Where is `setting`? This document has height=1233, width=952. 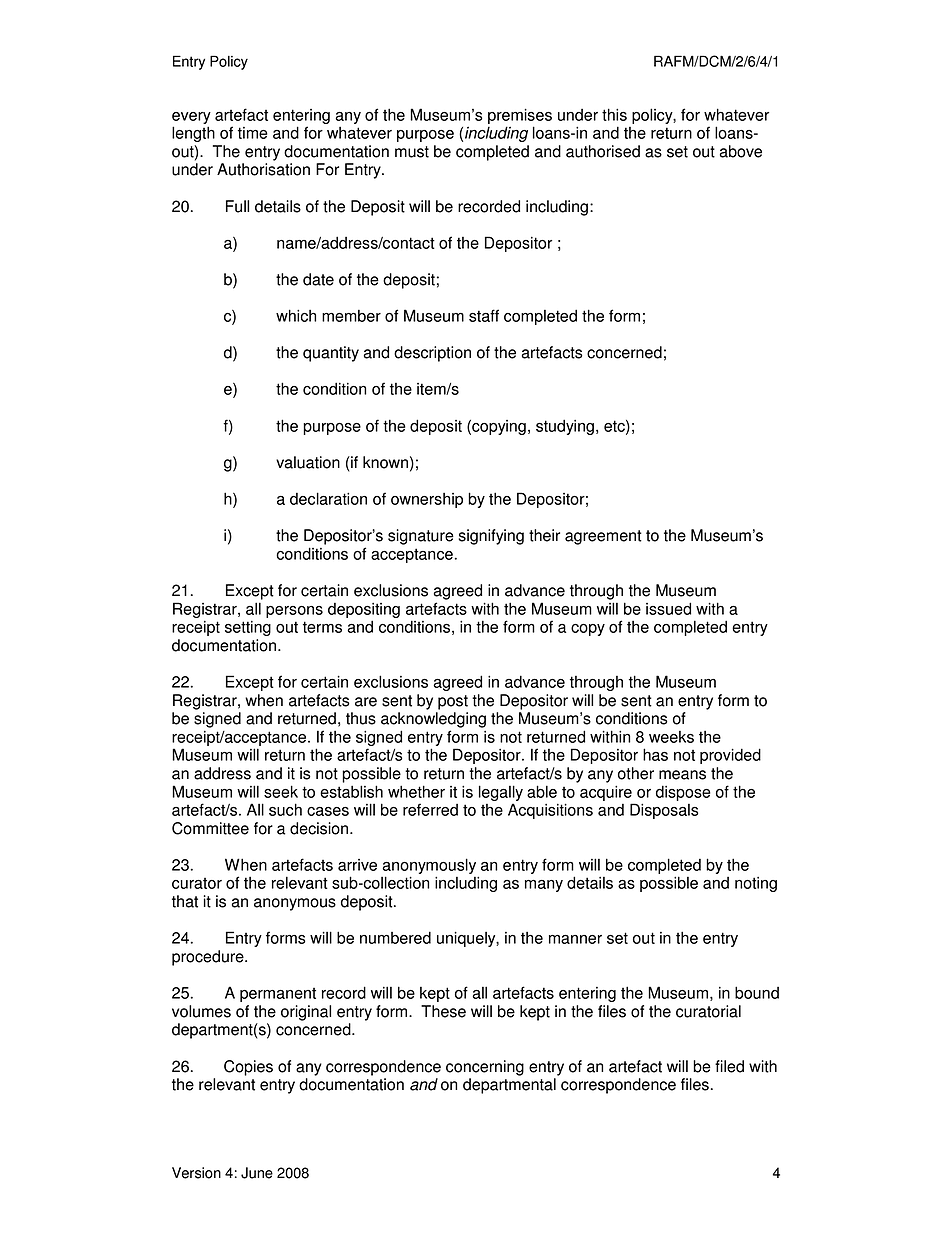
setting is located at coordinates (248, 628).
